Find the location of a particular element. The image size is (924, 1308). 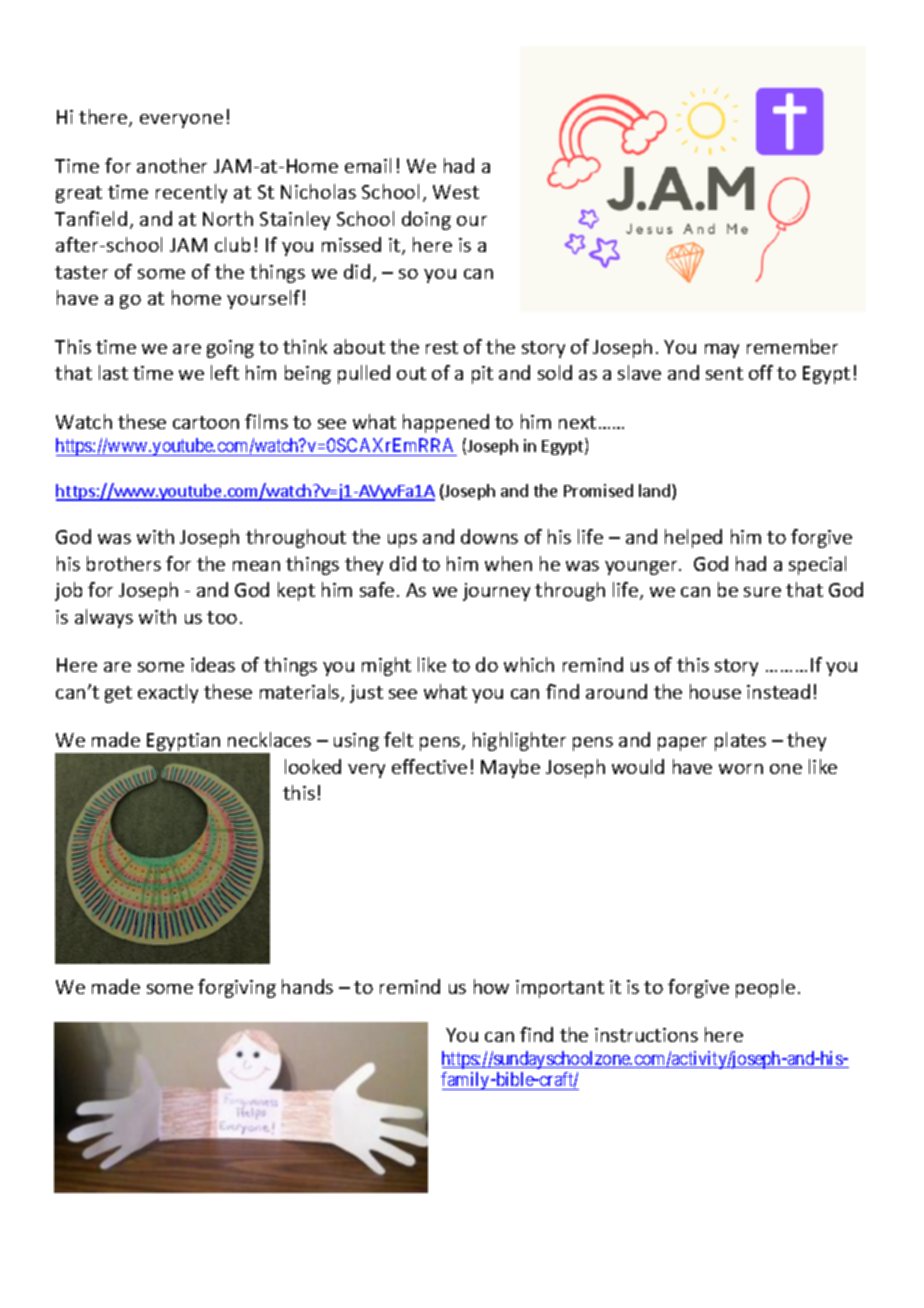

downs is located at coordinates (489, 536).
